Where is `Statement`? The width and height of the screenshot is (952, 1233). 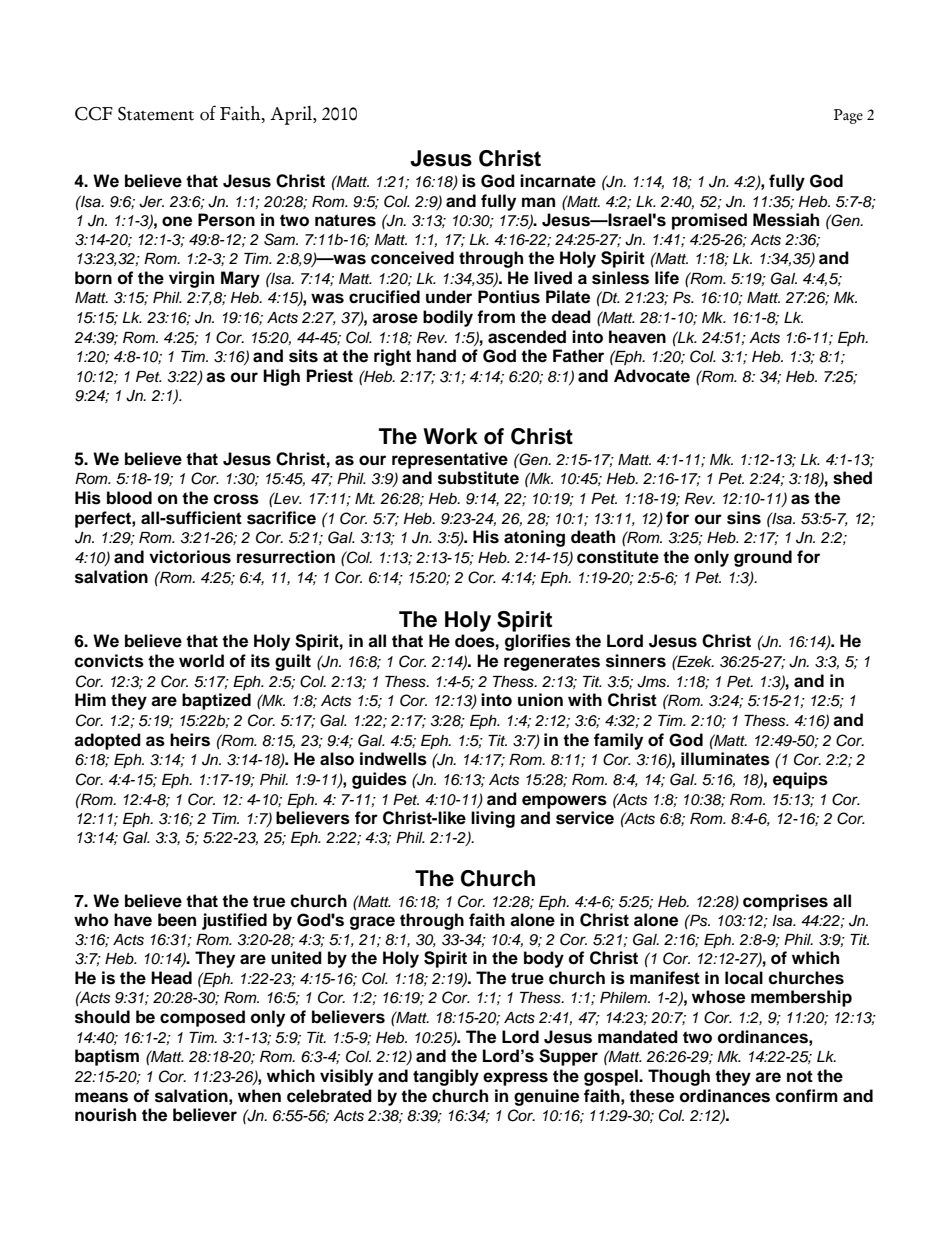 Statement is located at coordinates (156, 114).
